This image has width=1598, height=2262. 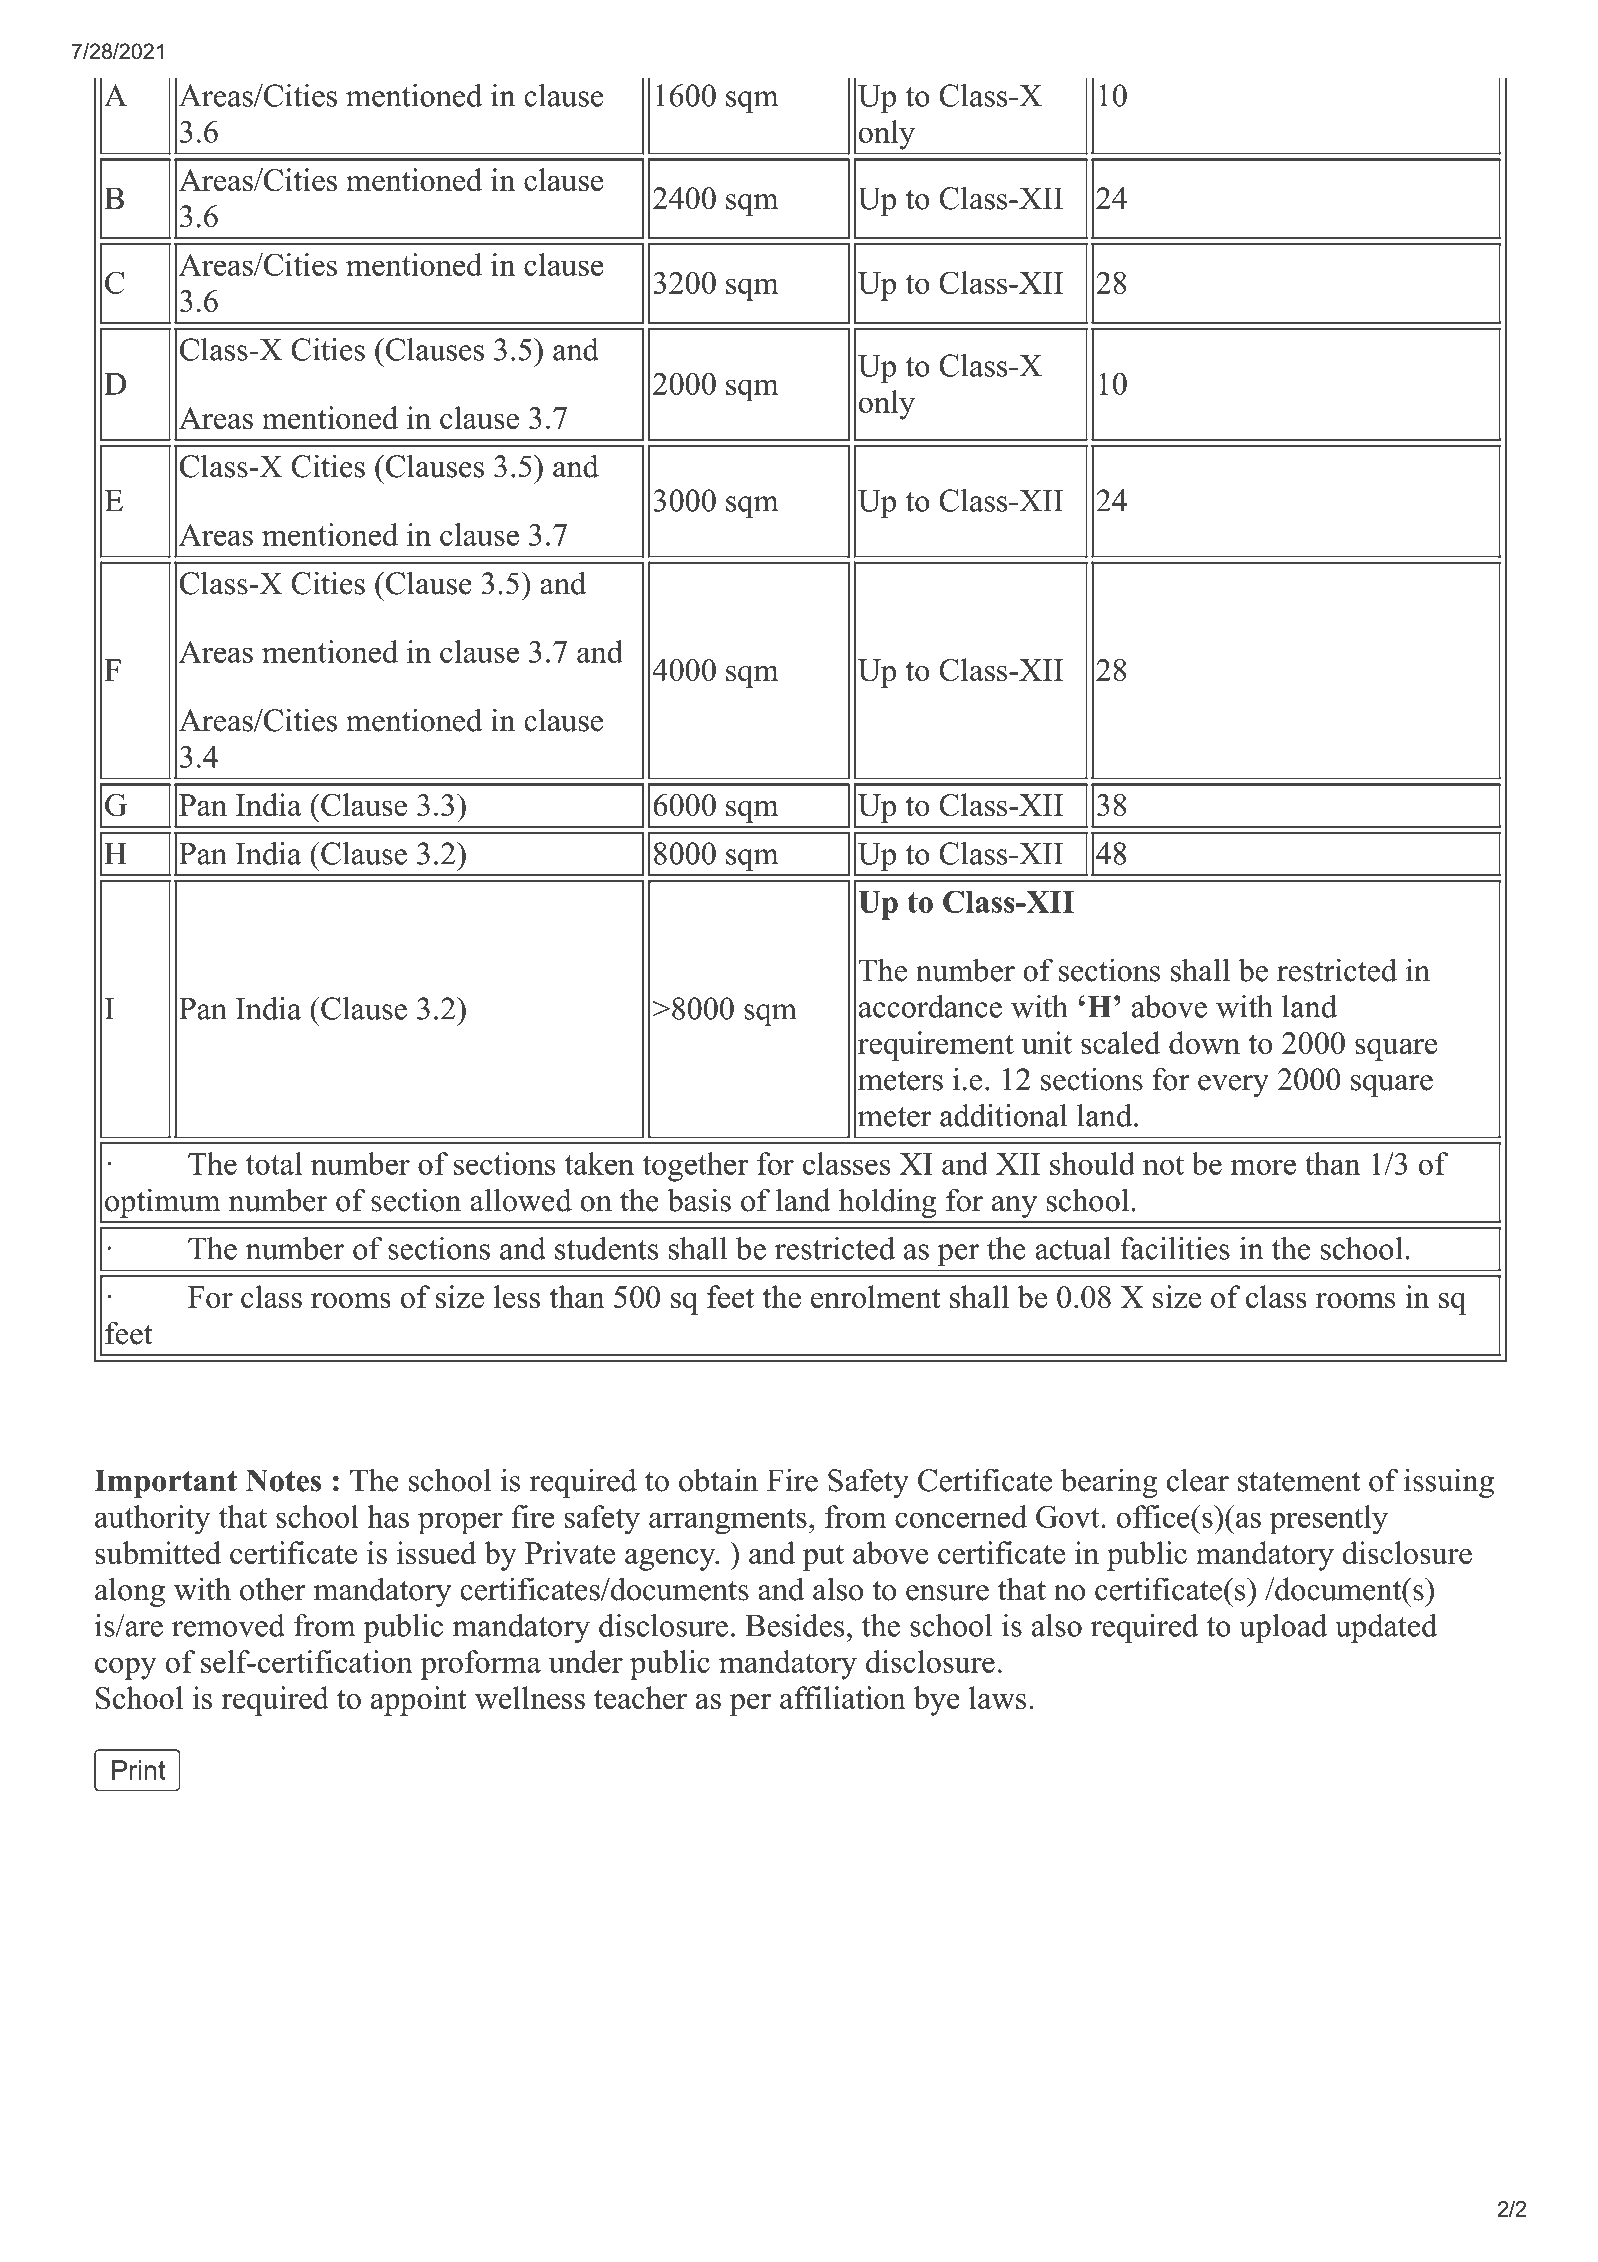 I want to click on down, so click(x=1204, y=1042).
